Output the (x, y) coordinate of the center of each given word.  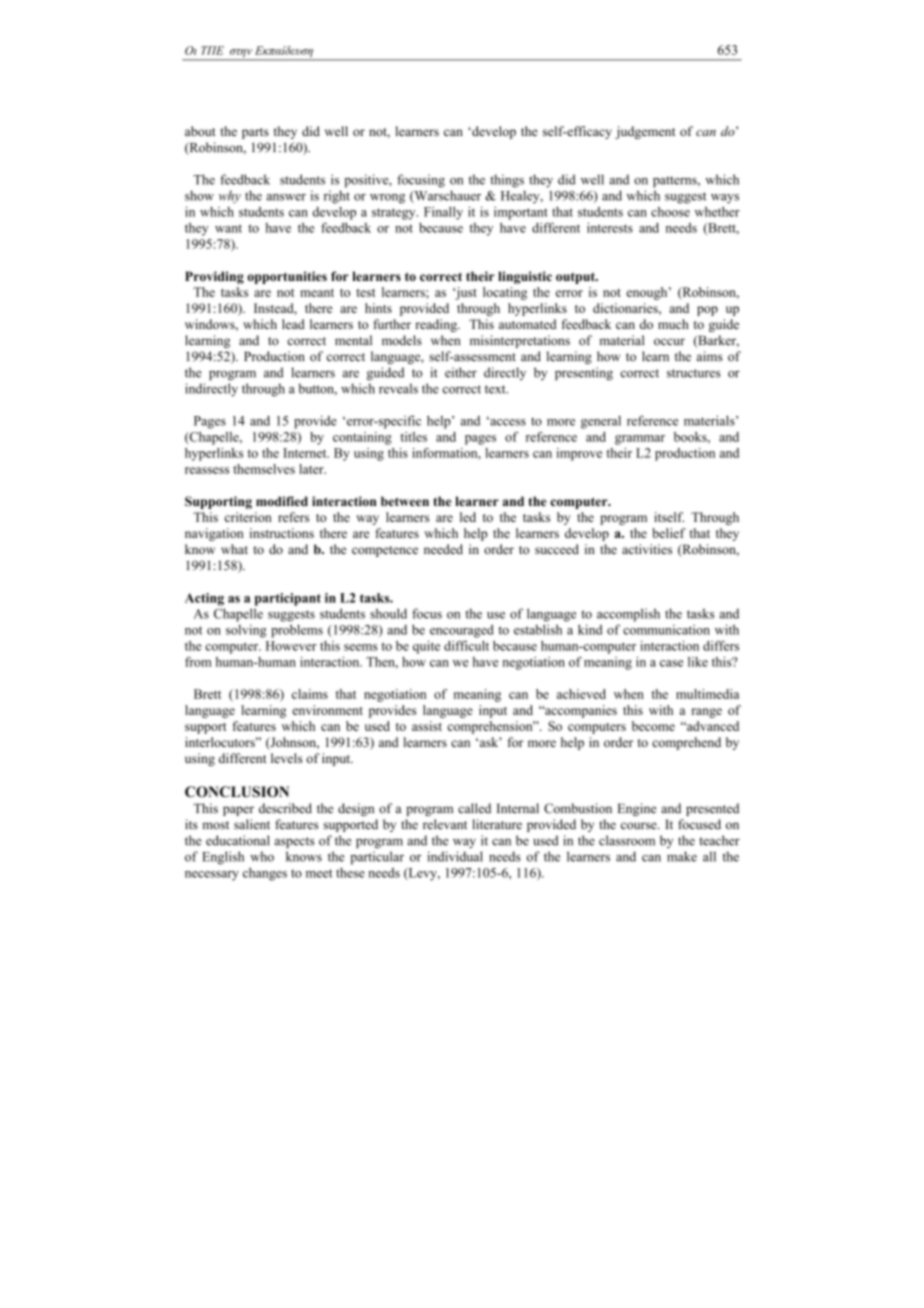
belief (669, 533)
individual (455, 856)
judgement (645, 132)
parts (255, 133)
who (262, 856)
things (507, 181)
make (682, 856)
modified (282, 501)
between (405, 501)
